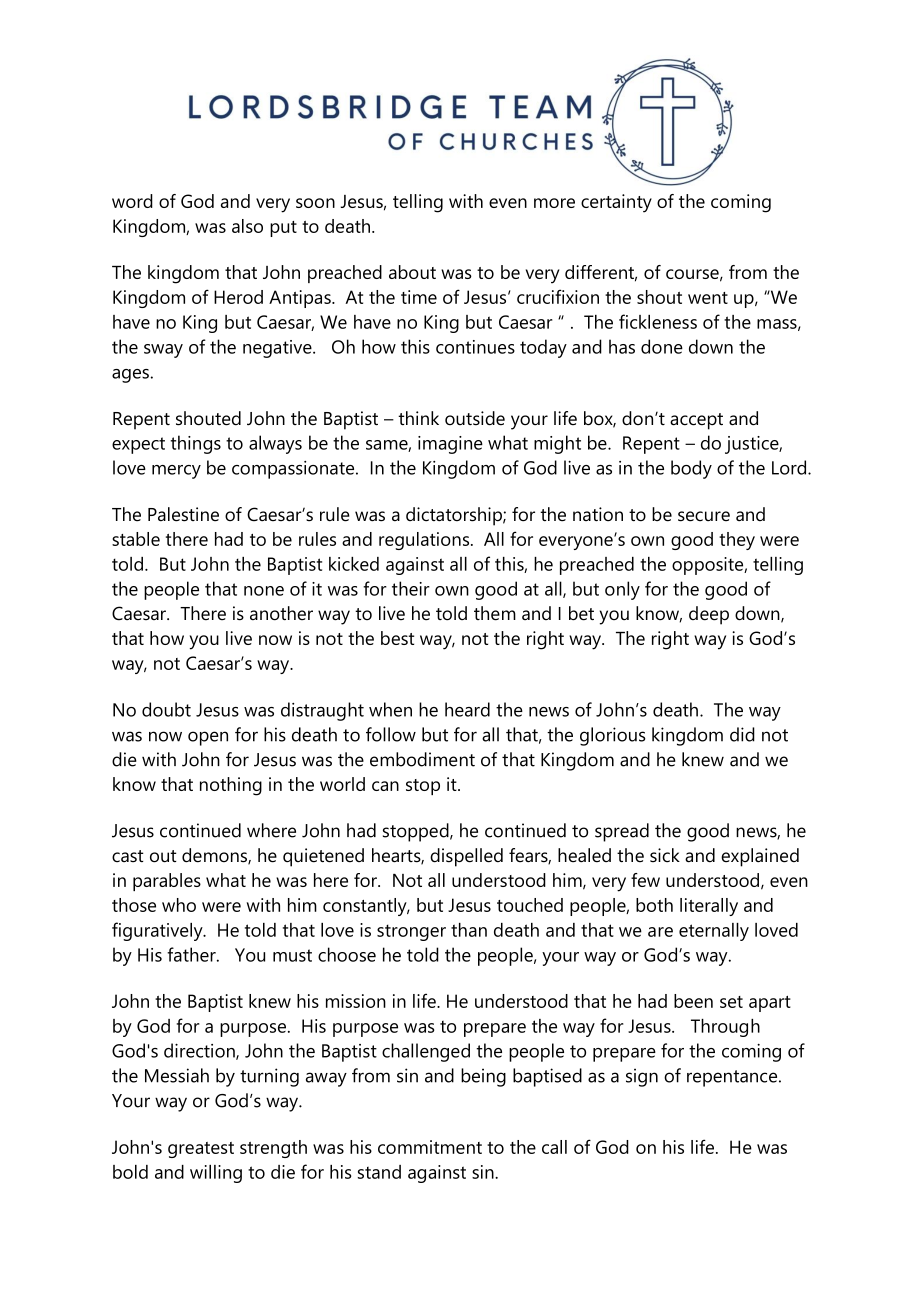 This image has height=1308, width=924. I want to click on regulations, so click(425, 541).
